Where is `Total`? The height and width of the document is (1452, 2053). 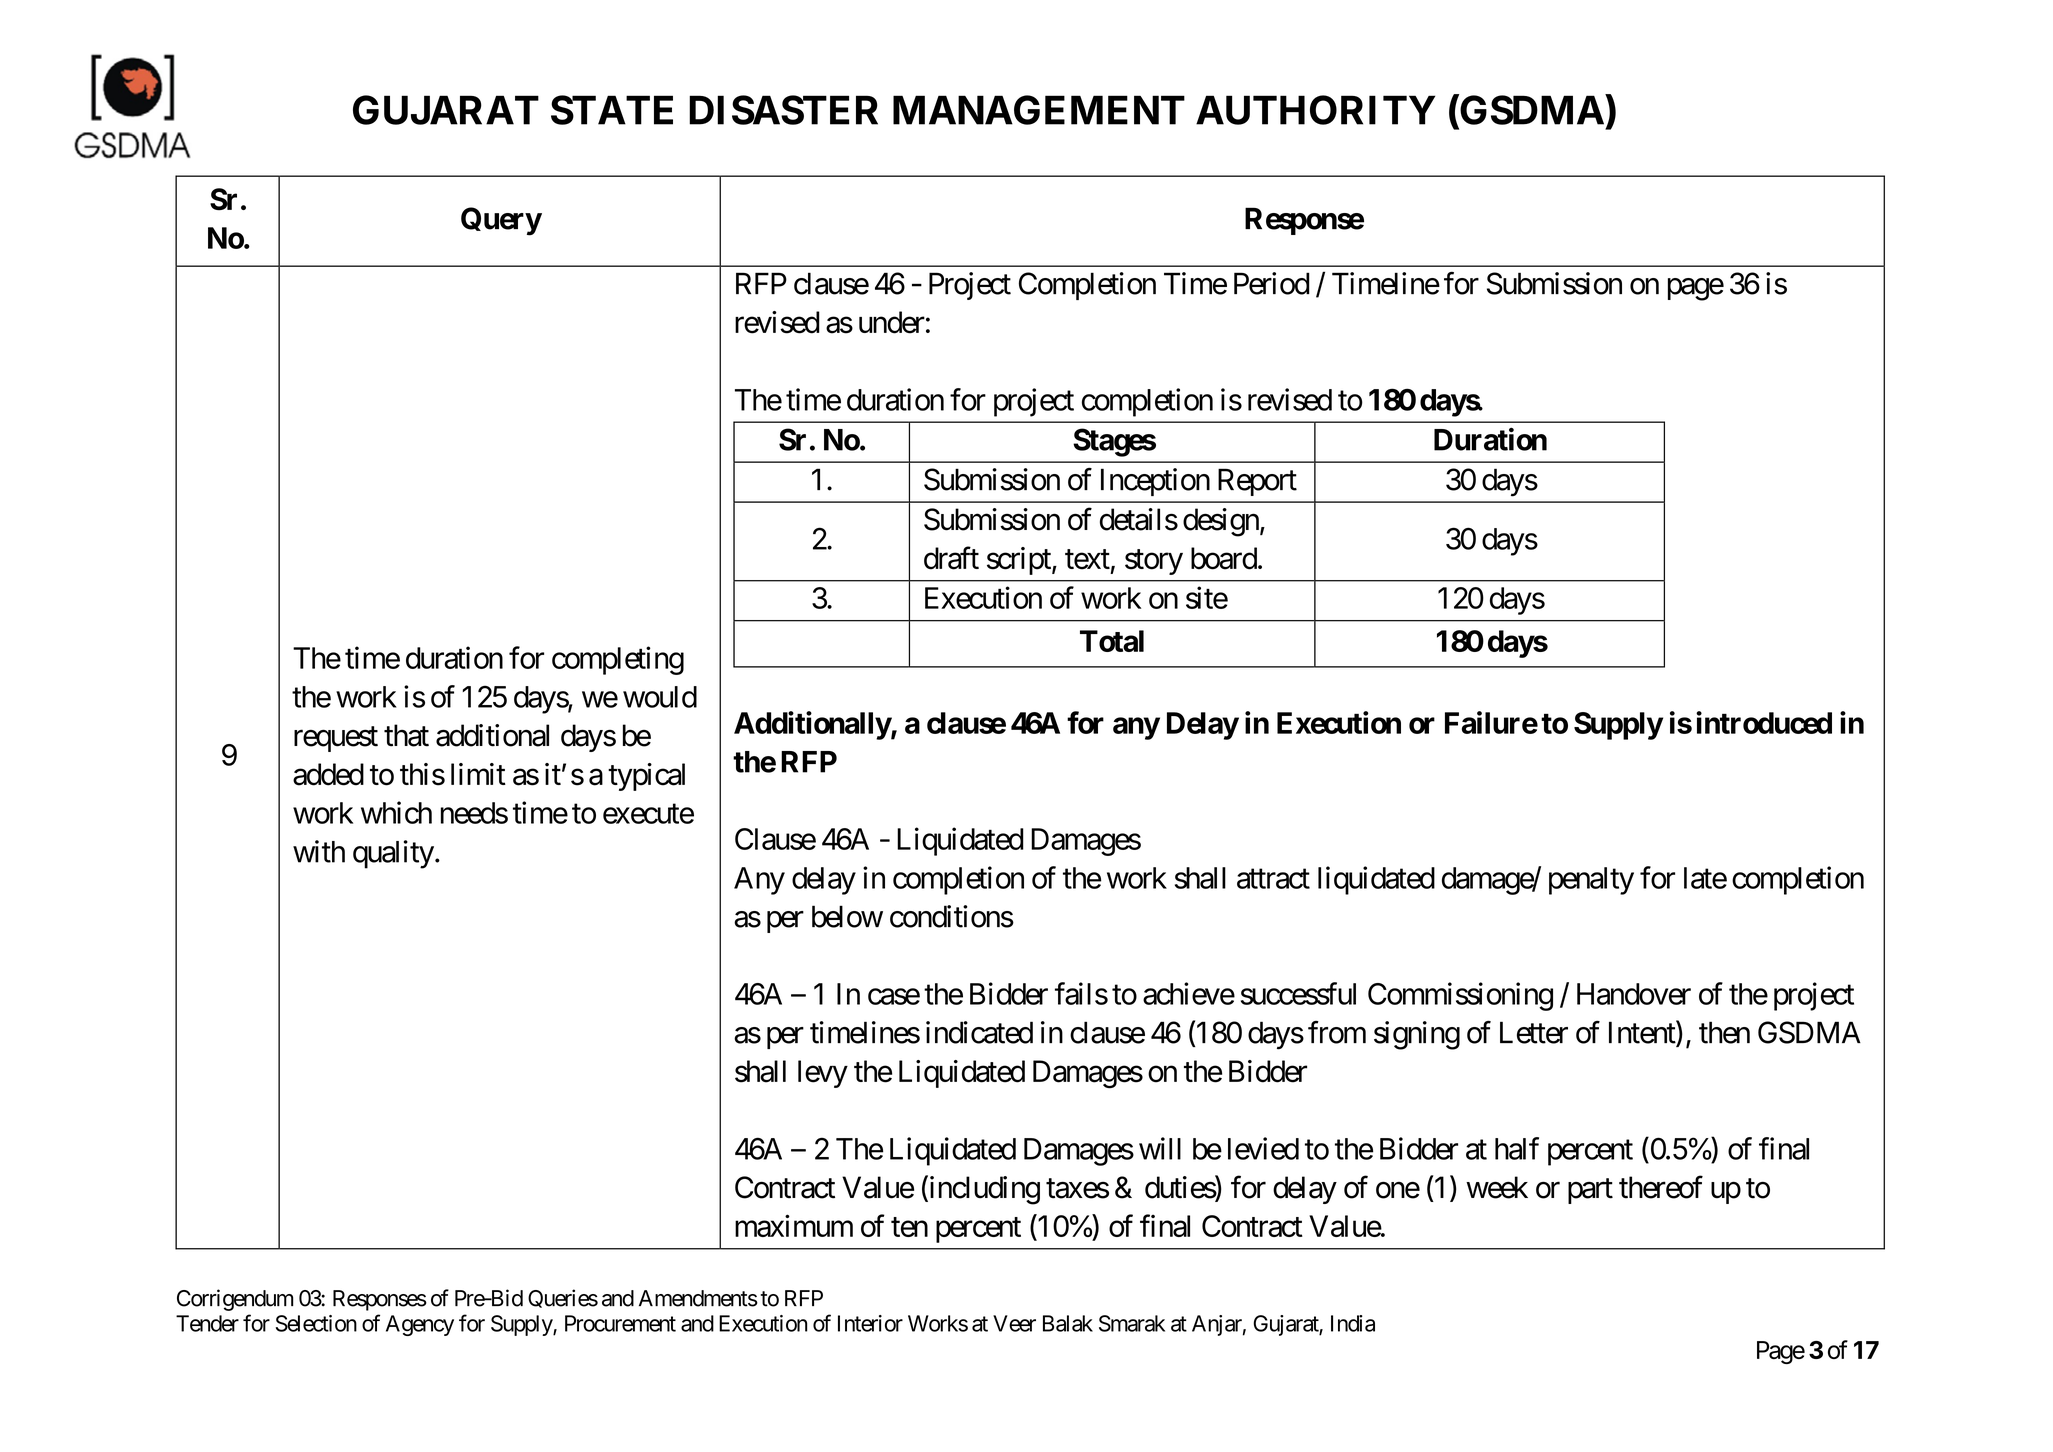
Total is located at coordinates (1112, 641).
